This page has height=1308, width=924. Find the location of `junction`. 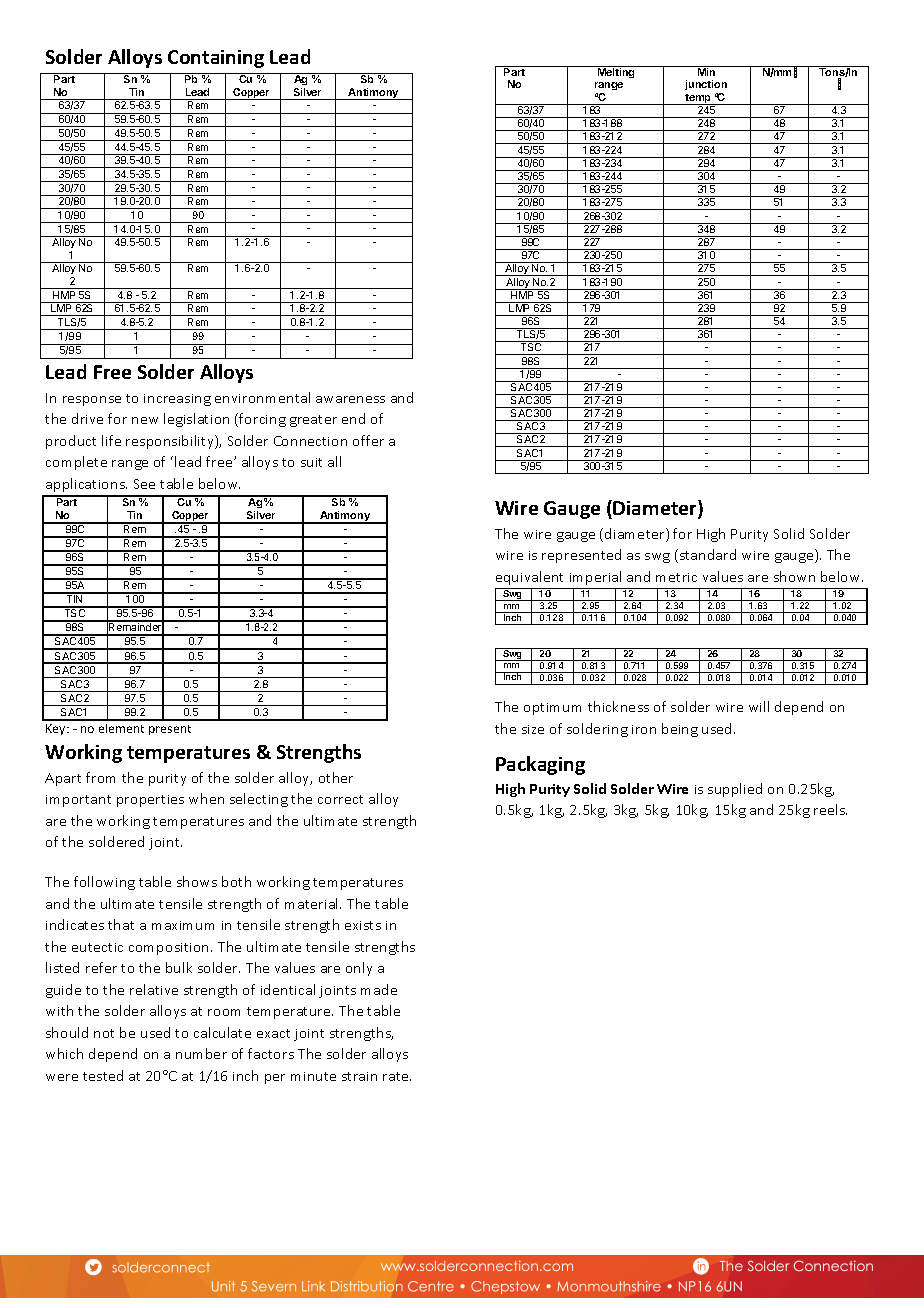

junction is located at coordinates (706, 87).
